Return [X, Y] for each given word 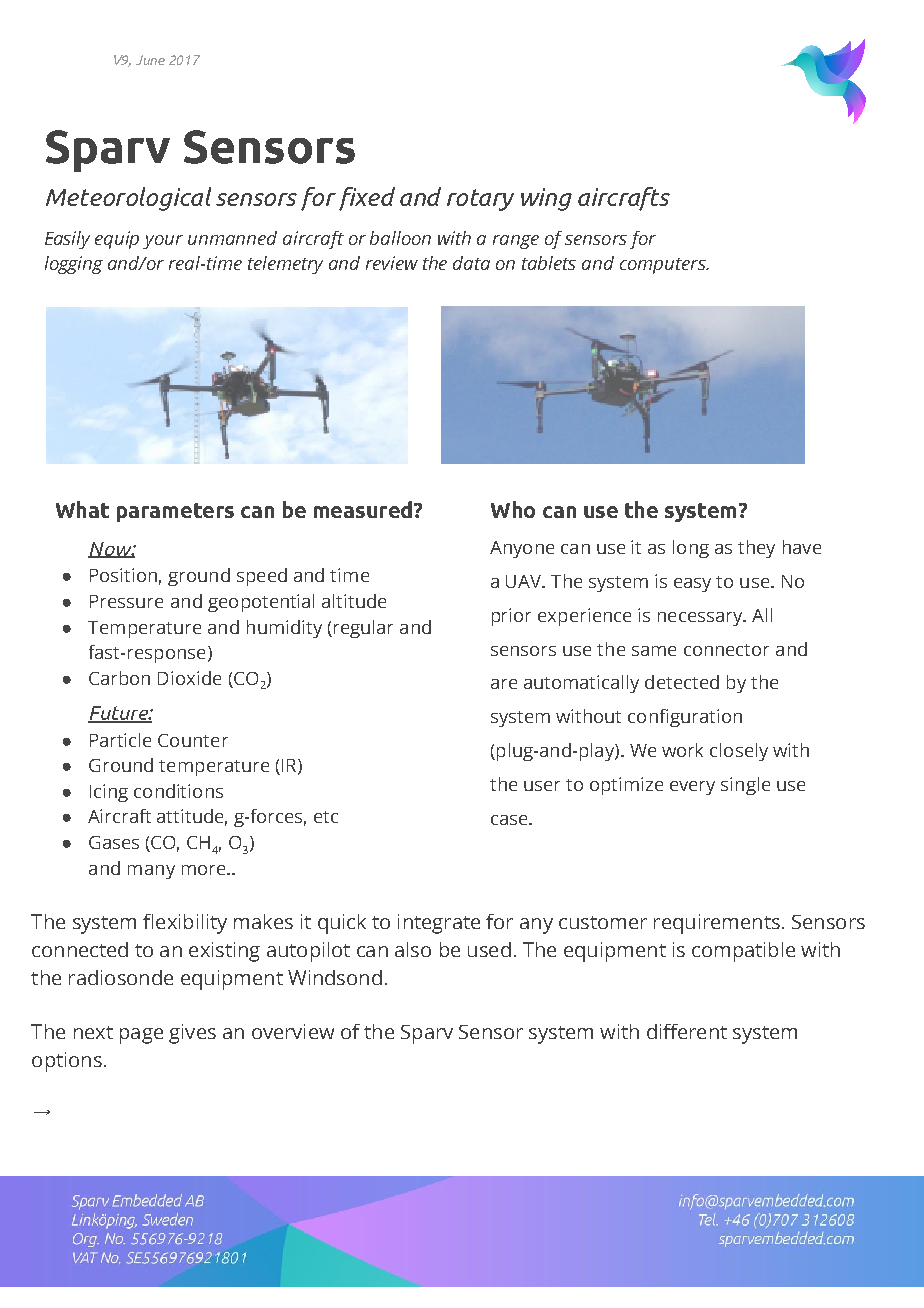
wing [546, 199]
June [150, 60]
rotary [480, 200]
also [413, 949]
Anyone [522, 549]
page [141, 1036]
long [691, 549]
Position [123, 575]
